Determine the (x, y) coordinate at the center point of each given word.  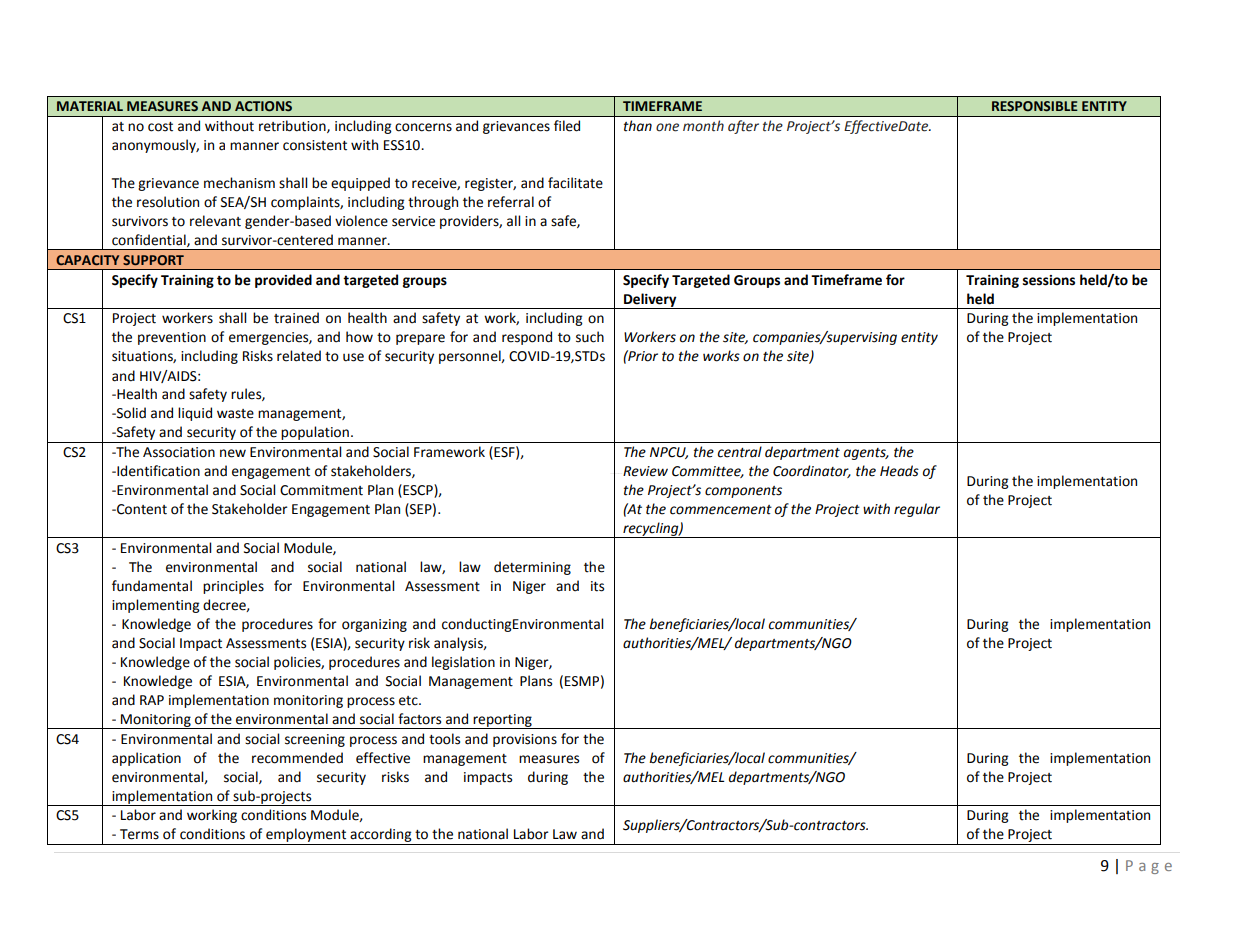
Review (645, 471)
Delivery (650, 301)
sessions (1049, 280)
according (381, 836)
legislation (463, 663)
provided (283, 281)
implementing (156, 606)
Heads (899, 471)
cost (160, 127)
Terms (139, 834)
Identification (157, 471)
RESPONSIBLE (1035, 106)
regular (917, 510)
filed (567, 126)
